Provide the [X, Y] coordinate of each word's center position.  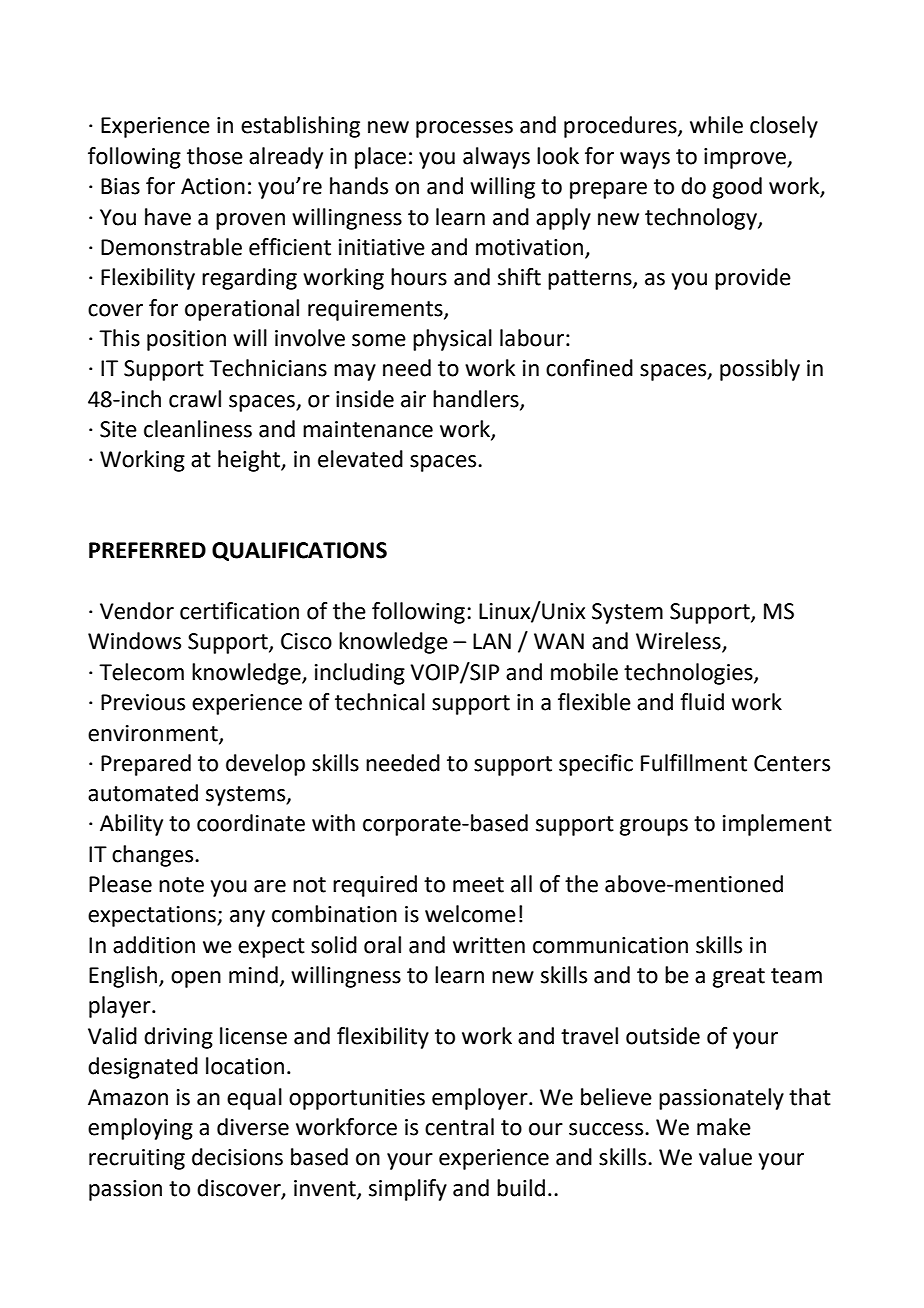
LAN [492, 641]
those [215, 156]
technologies [689, 674]
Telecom [141, 672]
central [459, 1127]
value [725, 1157]
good [737, 188]
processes [464, 129]
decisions [237, 1157]
